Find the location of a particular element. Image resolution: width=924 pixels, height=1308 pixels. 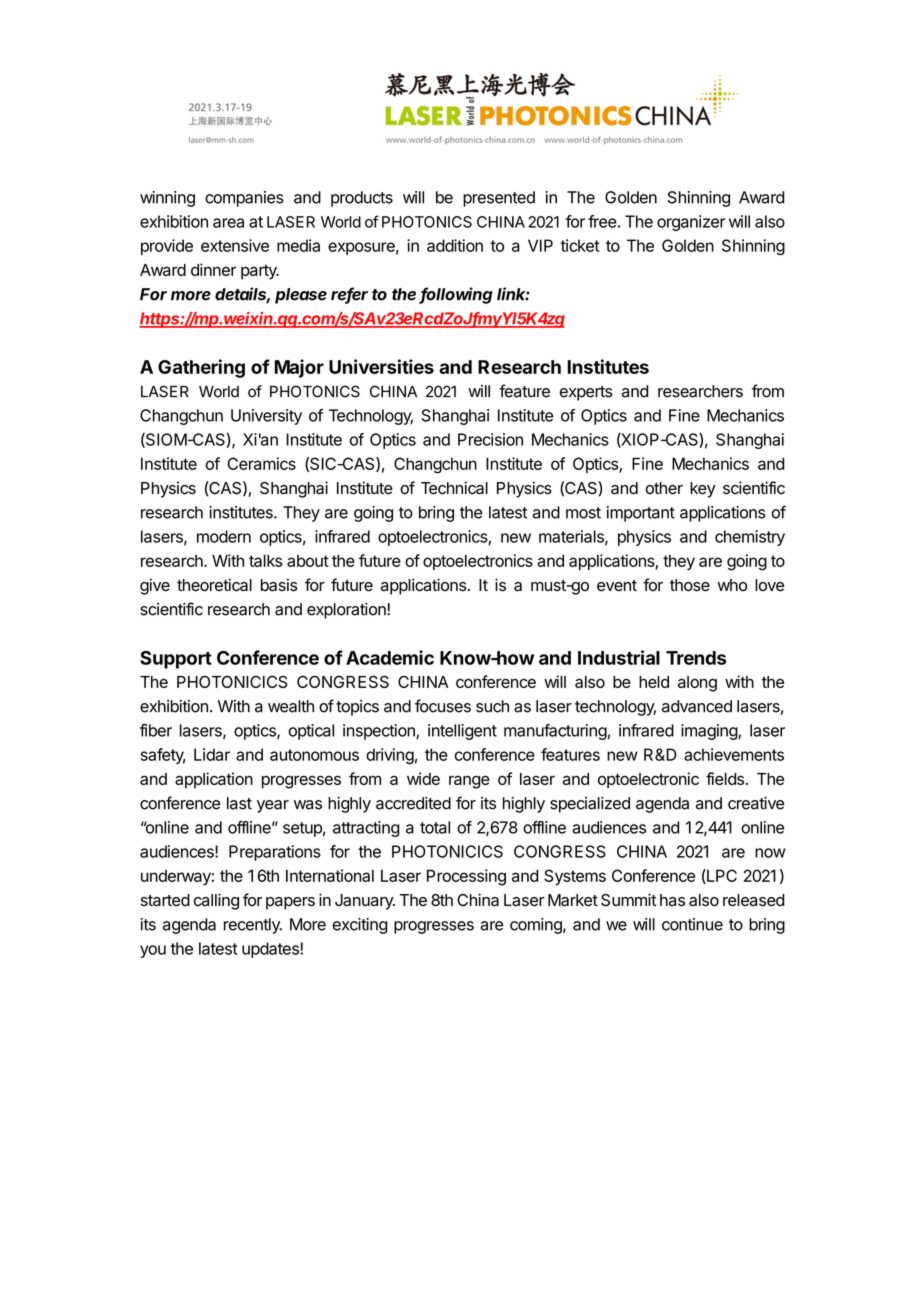

area is located at coordinates (228, 223).
